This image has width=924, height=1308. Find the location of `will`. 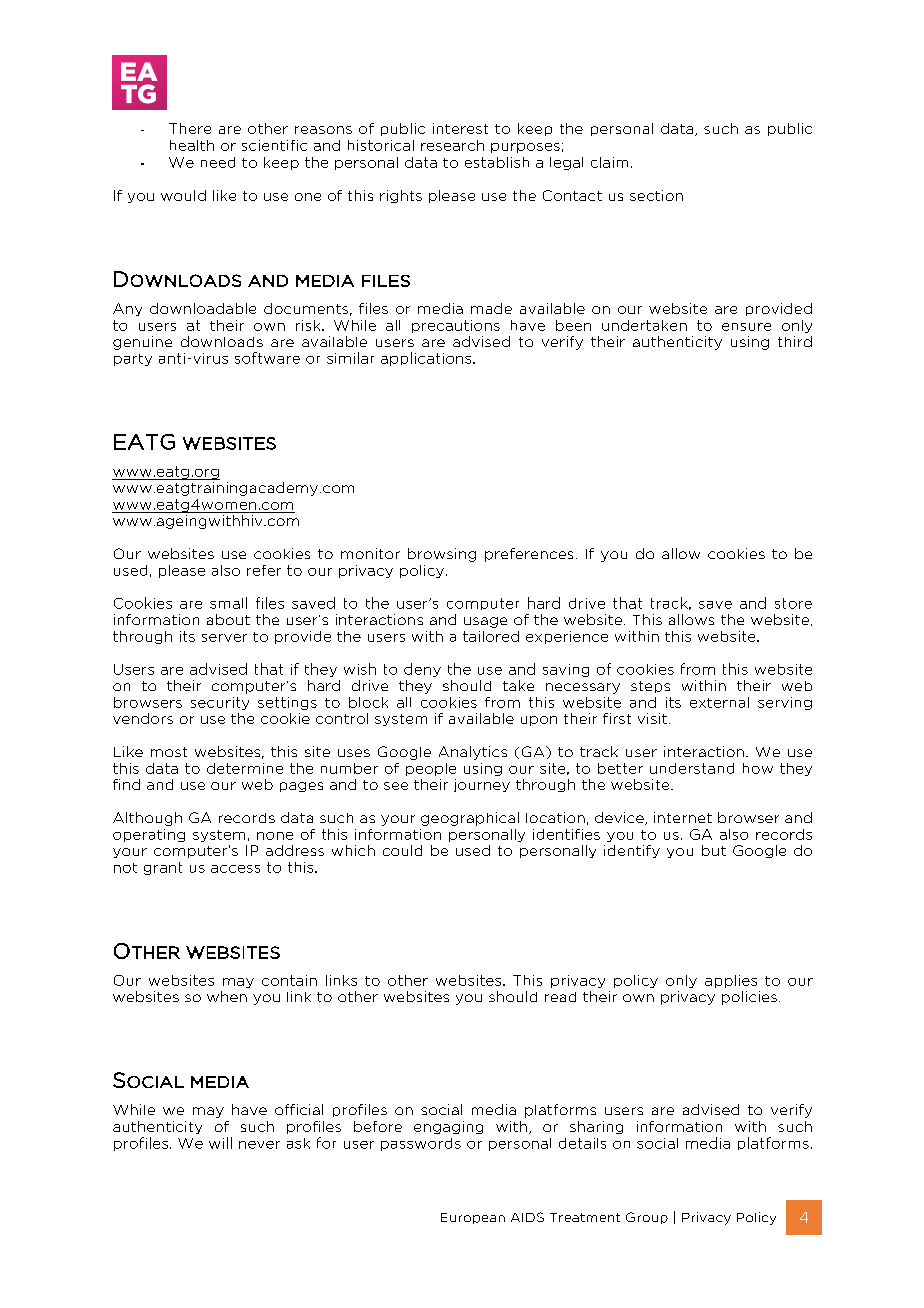

will is located at coordinates (220, 1143).
